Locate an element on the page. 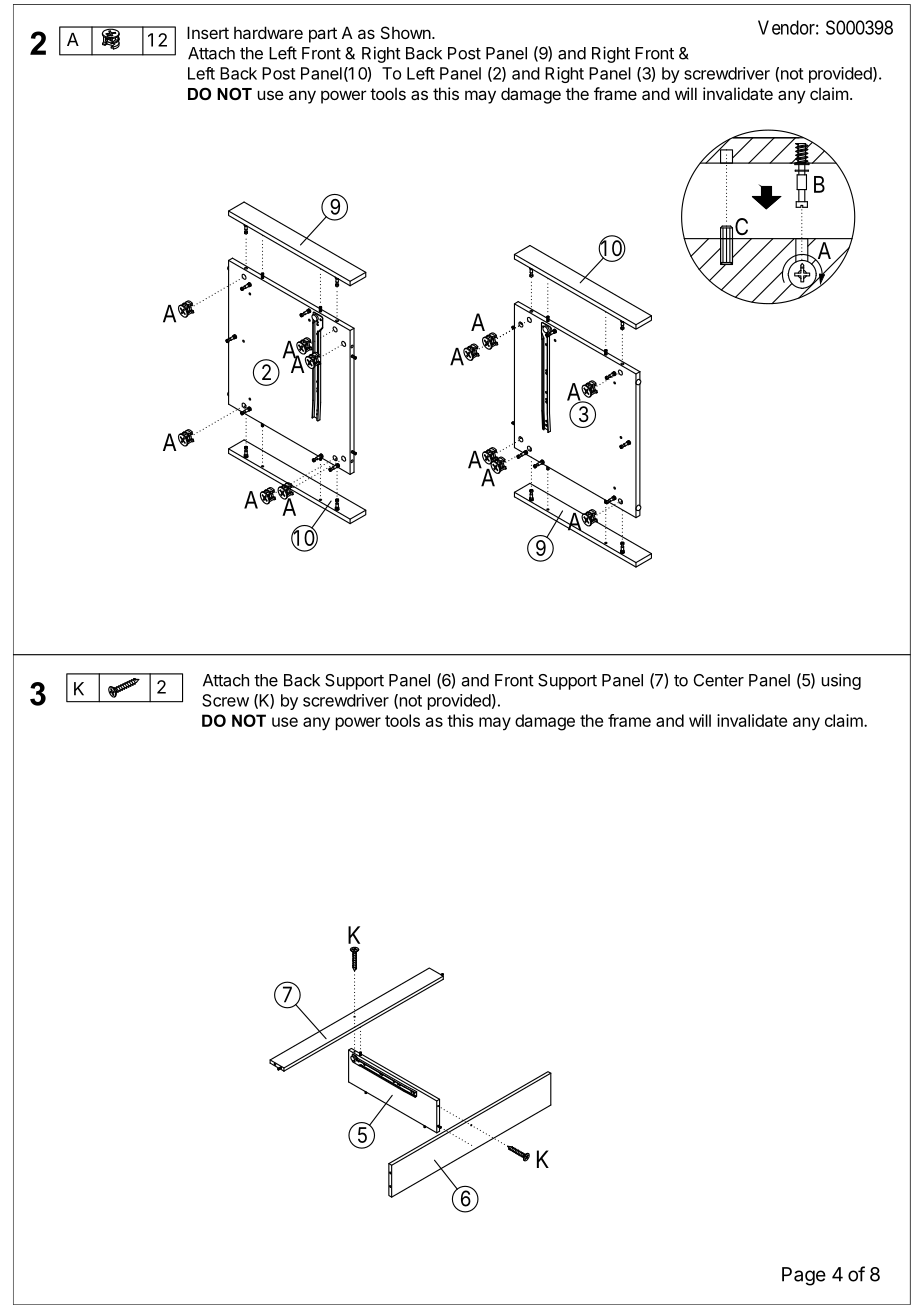 The height and width of the page is (1308, 924). Insert is located at coordinates (208, 32).
